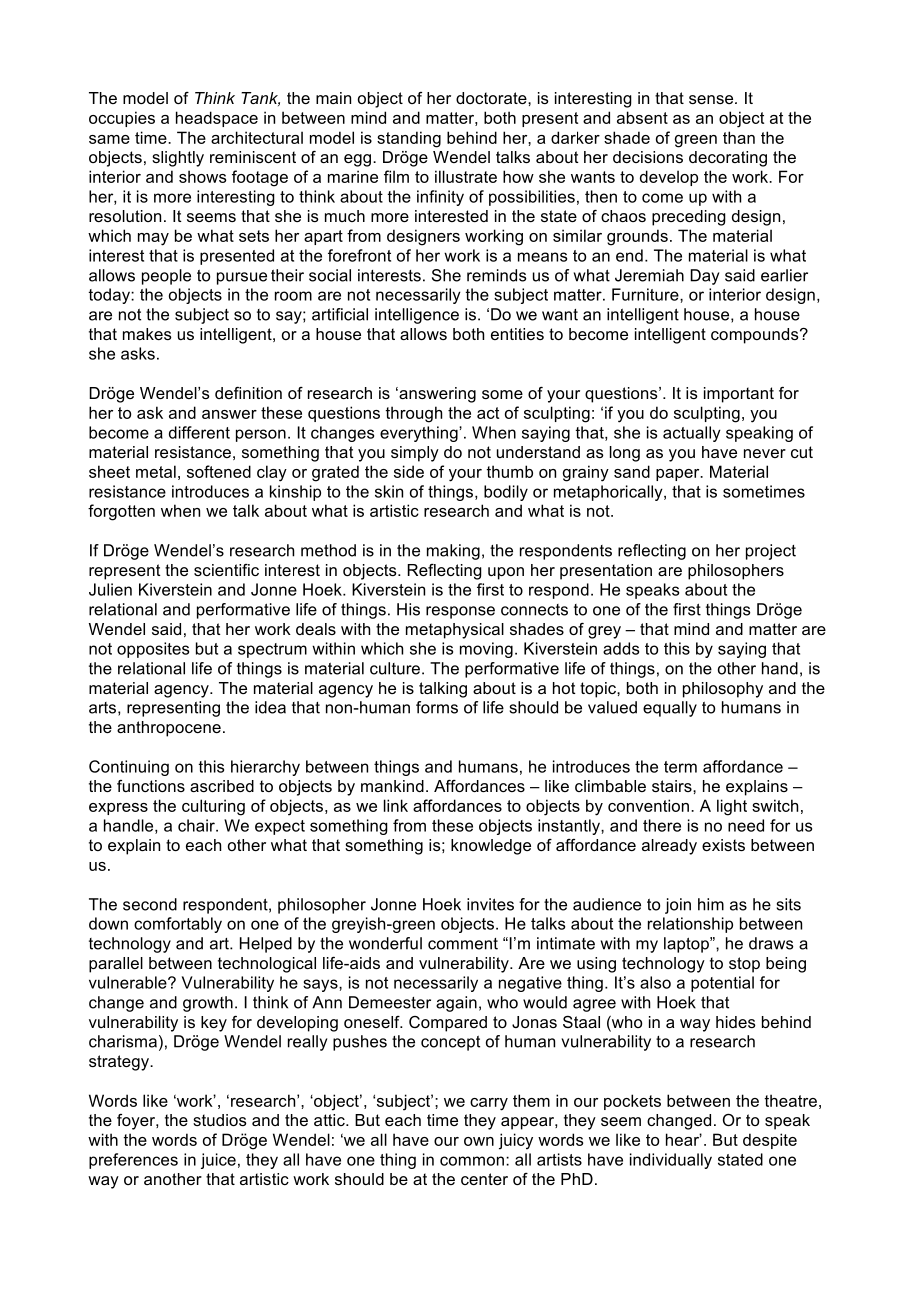 The height and width of the image is (1308, 924). What do you see at coordinates (739, 137) in the image?
I see `than` at bounding box center [739, 137].
